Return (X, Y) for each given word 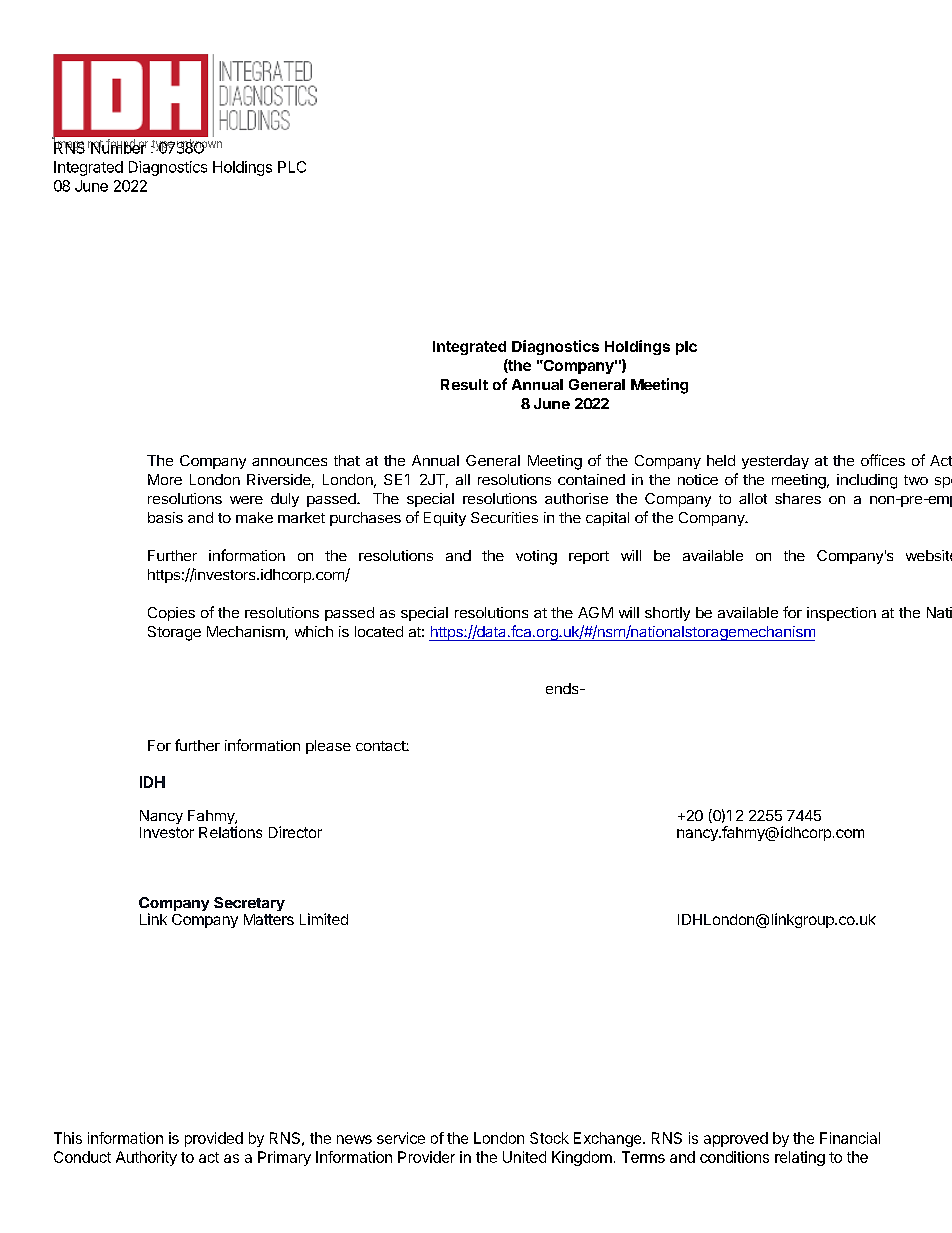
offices (883, 460)
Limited (324, 919)
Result (464, 384)
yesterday (775, 462)
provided (214, 1139)
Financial (850, 1138)
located (379, 631)
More (165, 479)
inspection (841, 614)
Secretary (249, 904)
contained (591, 479)
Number (118, 147)
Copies (171, 614)
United (524, 1157)
